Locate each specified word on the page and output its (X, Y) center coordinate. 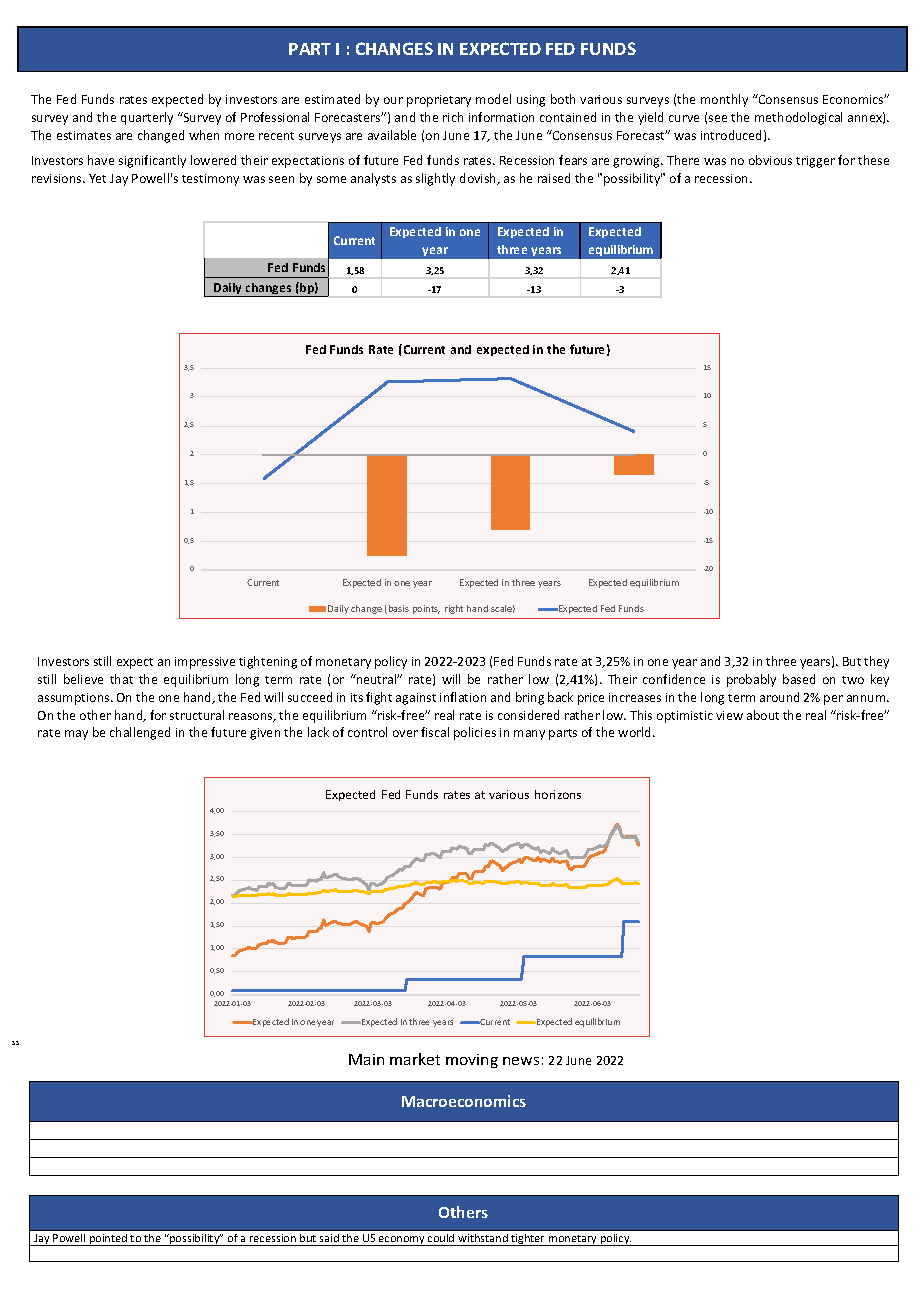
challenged (140, 733)
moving (472, 1061)
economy (402, 1241)
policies (475, 733)
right (454, 609)
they (876, 662)
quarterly (147, 118)
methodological (798, 118)
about (763, 715)
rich (453, 117)
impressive (205, 663)
